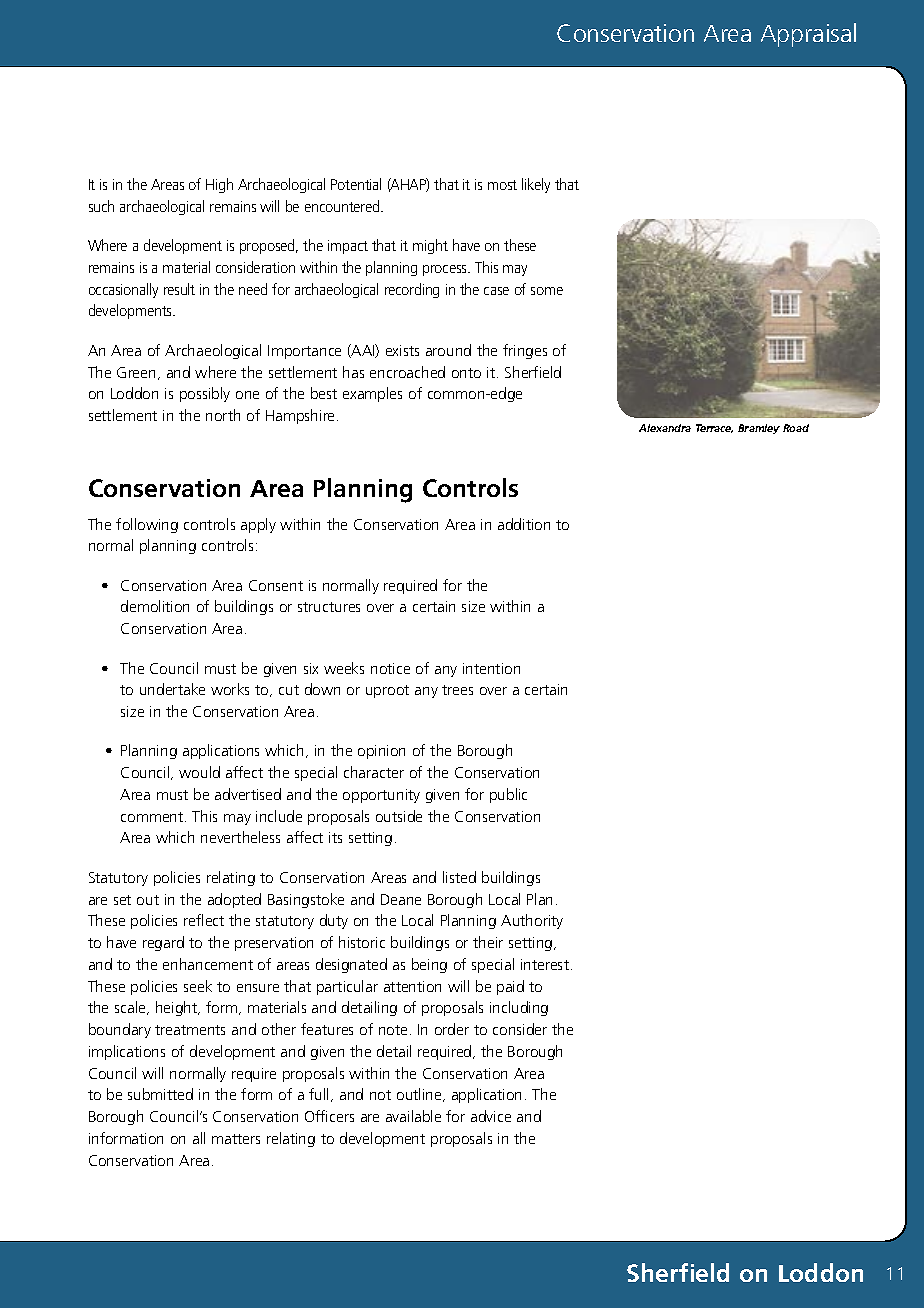 This document has height=1308, width=924. I want to click on public, so click(508, 795).
